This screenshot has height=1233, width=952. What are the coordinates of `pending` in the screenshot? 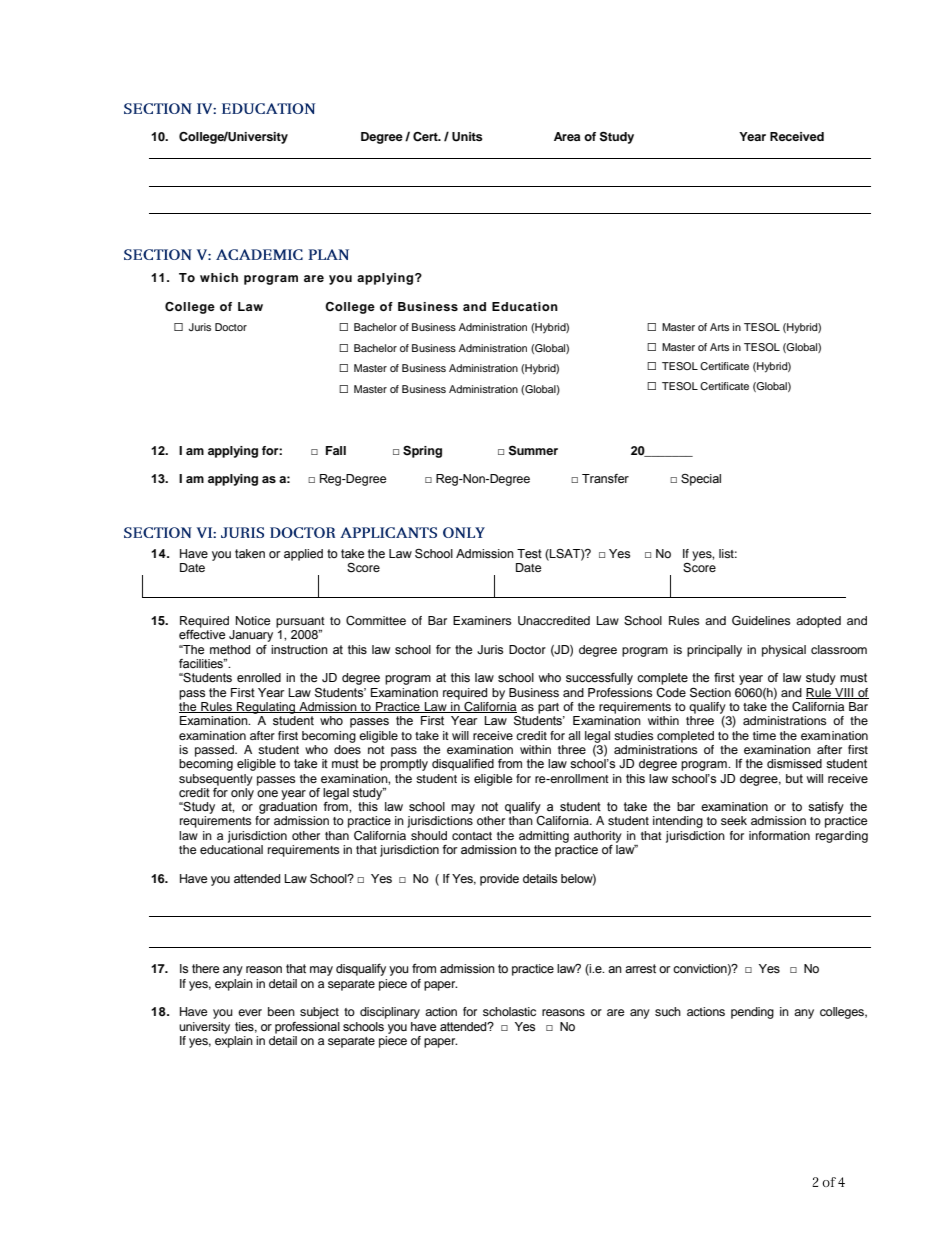 It's located at (752, 1013).
